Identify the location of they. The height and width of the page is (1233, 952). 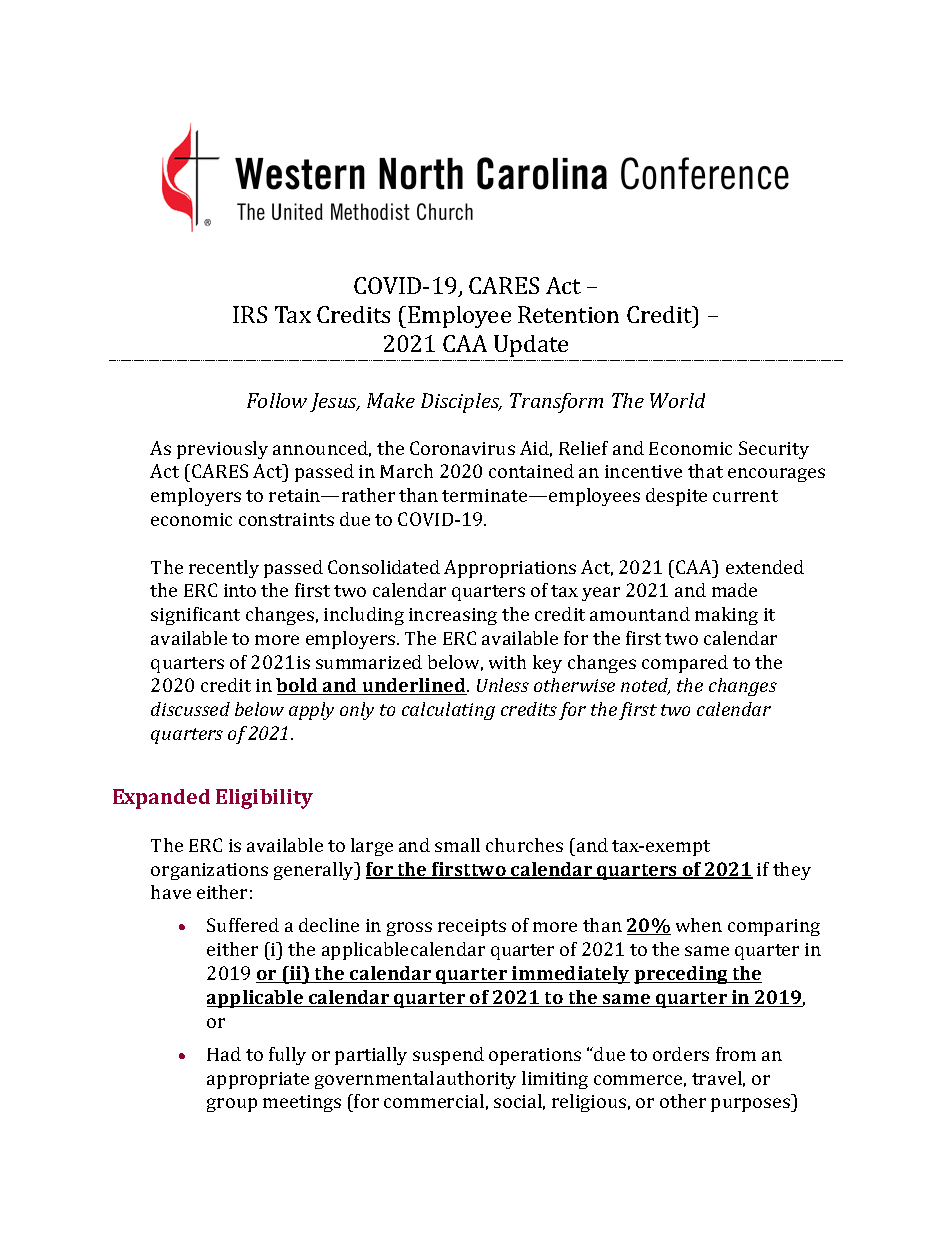
(792, 871).
